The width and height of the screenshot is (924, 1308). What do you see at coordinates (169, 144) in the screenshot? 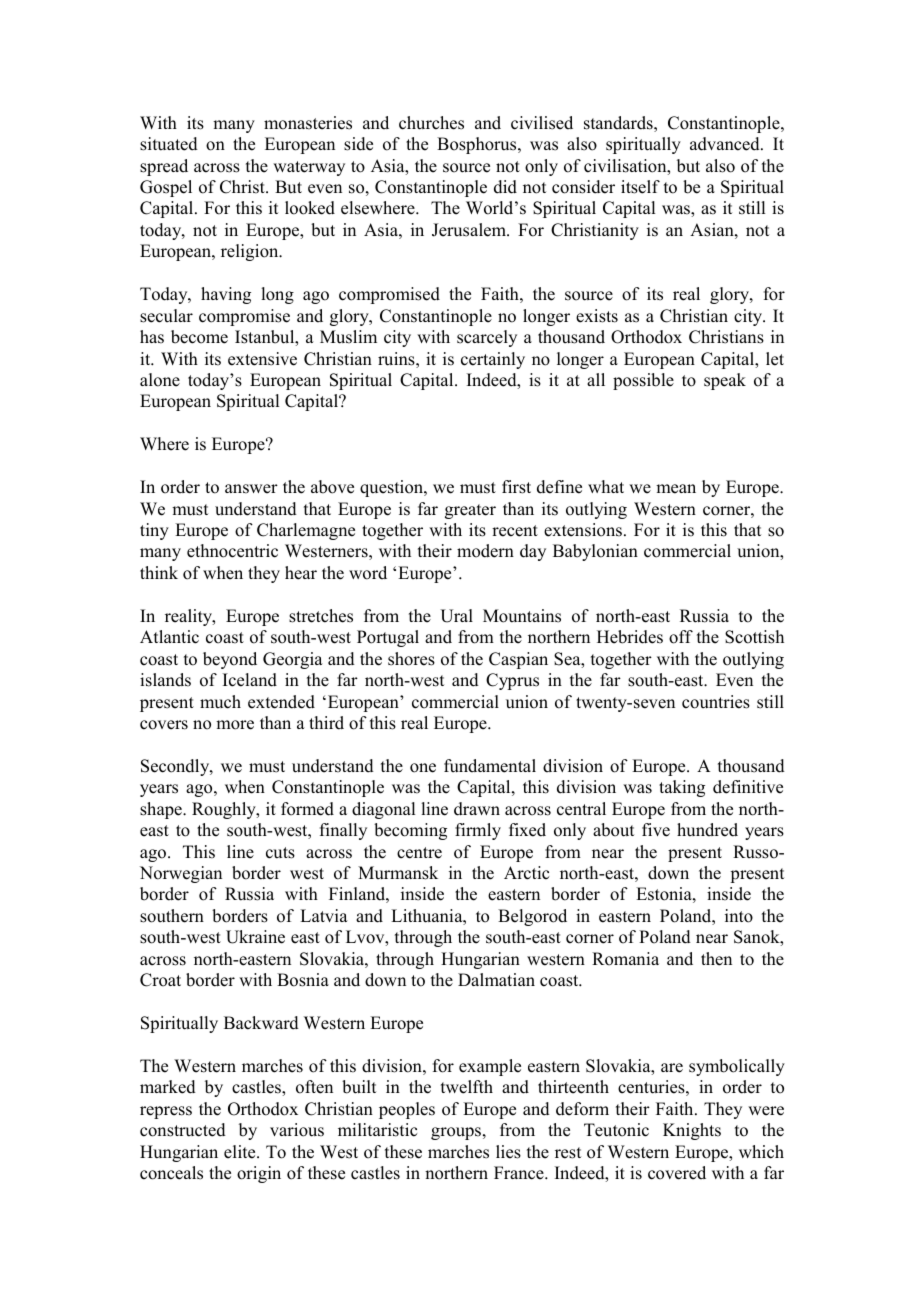
I see `situated` at bounding box center [169, 144].
